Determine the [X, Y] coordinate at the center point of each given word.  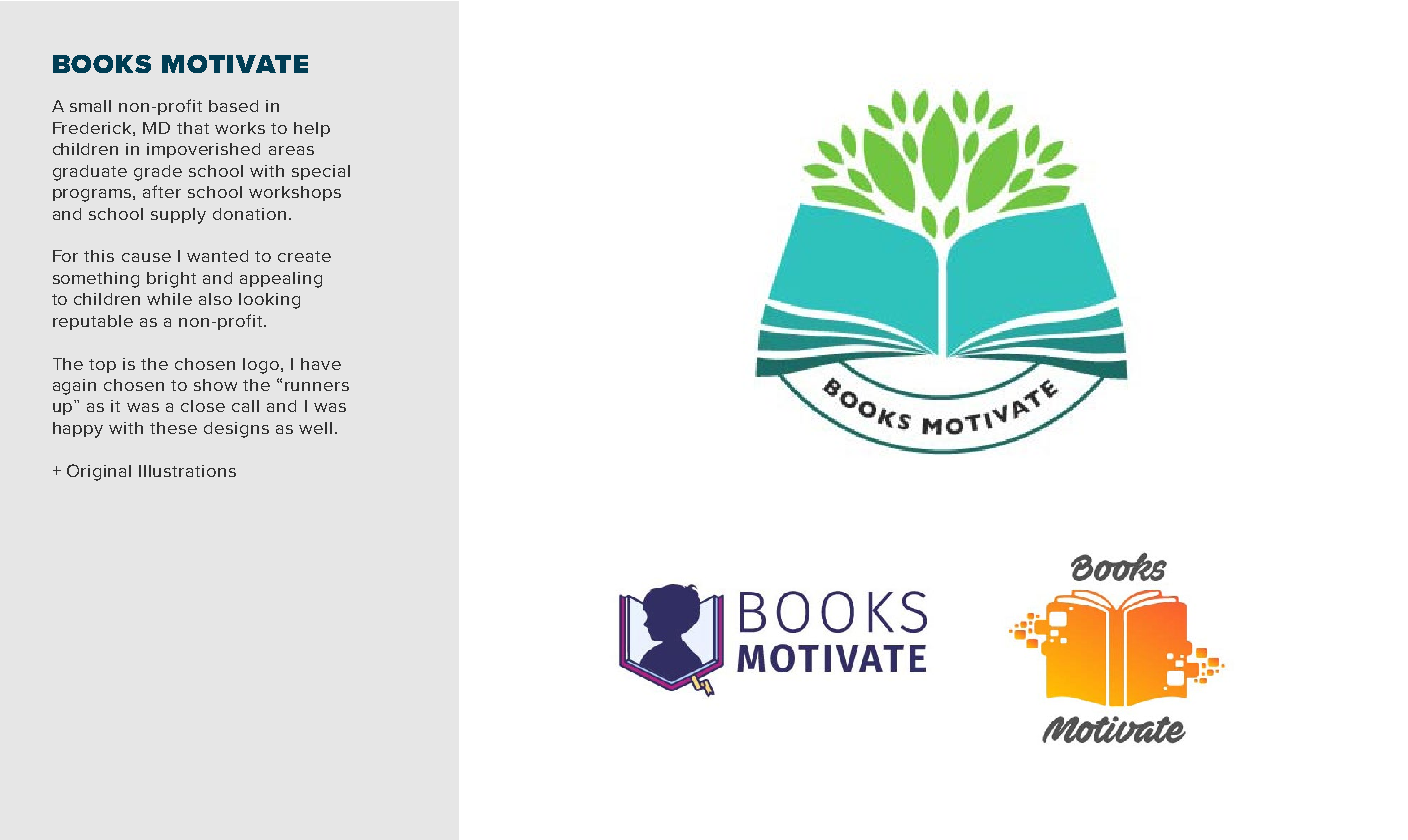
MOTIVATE [235, 64]
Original [99, 472]
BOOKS [102, 64]
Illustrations [187, 471]
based [233, 106]
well [315, 428]
